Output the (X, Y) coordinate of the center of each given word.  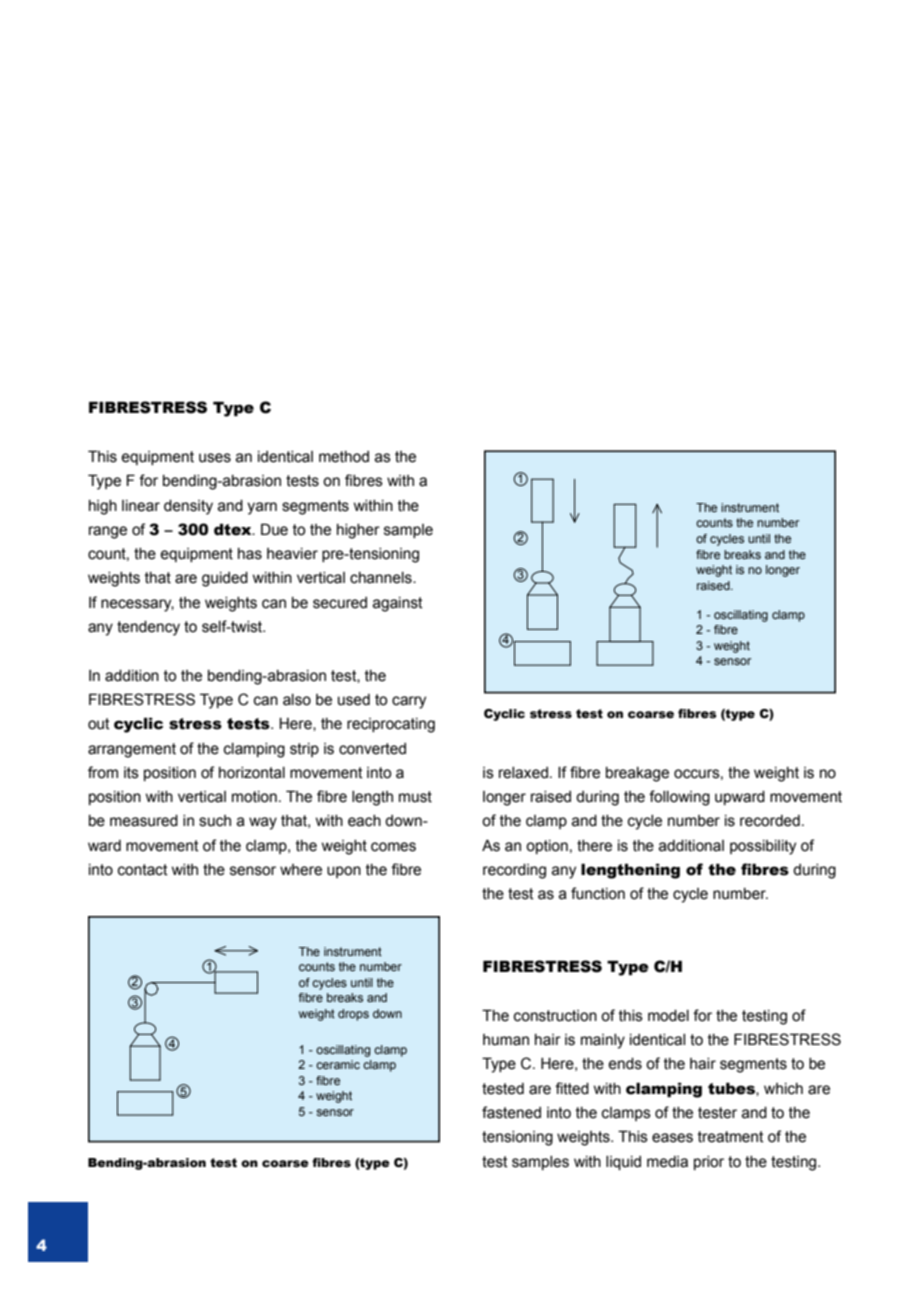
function (598, 893)
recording (514, 871)
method (344, 457)
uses (215, 458)
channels (382, 578)
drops (353, 1015)
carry (409, 702)
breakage (637, 774)
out (99, 724)
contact (143, 870)
